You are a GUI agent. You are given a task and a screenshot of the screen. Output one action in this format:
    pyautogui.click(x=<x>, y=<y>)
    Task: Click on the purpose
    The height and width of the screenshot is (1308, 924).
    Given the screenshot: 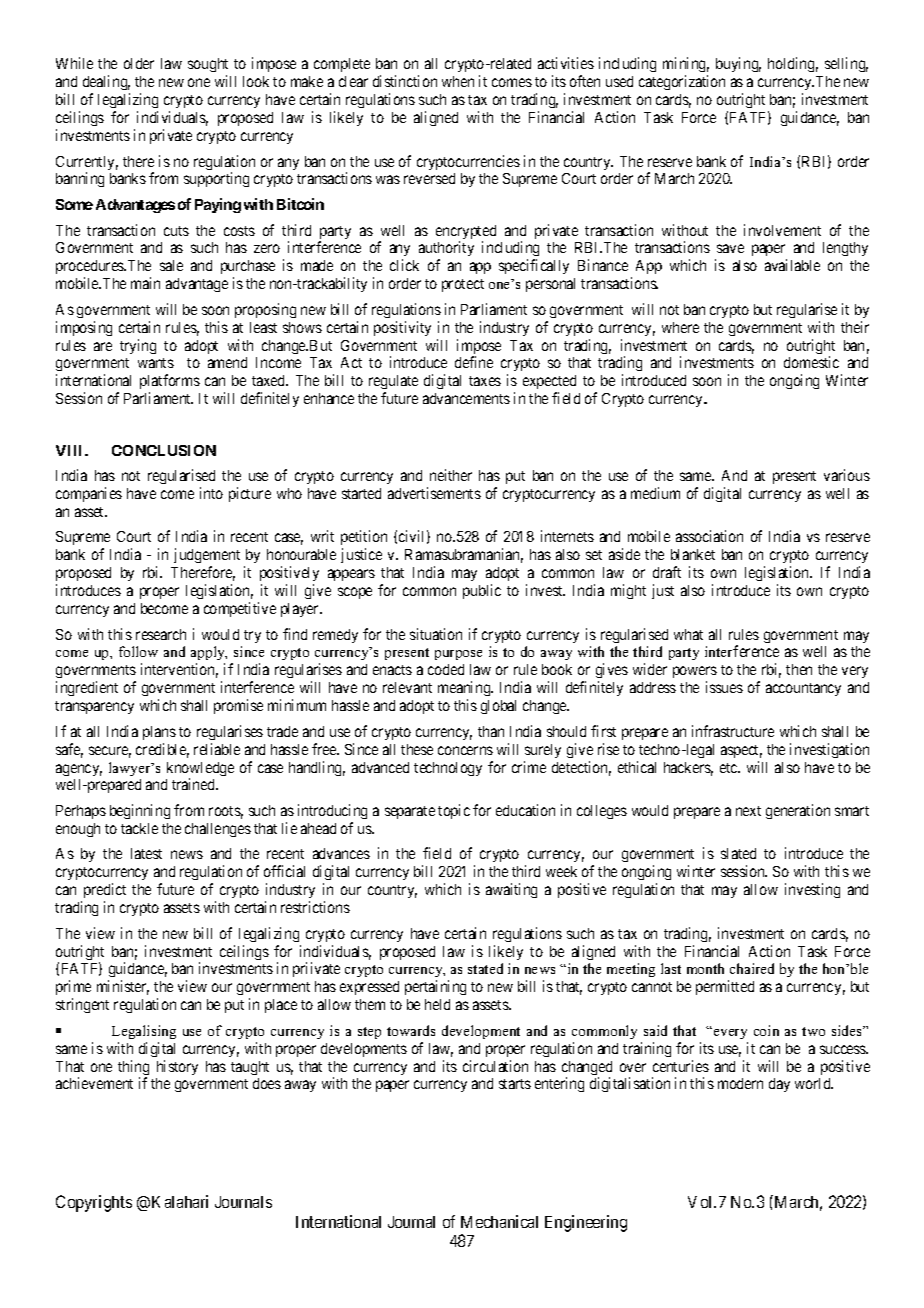 What is the action you would take?
    pyautogui.click(x=458, y=655)
